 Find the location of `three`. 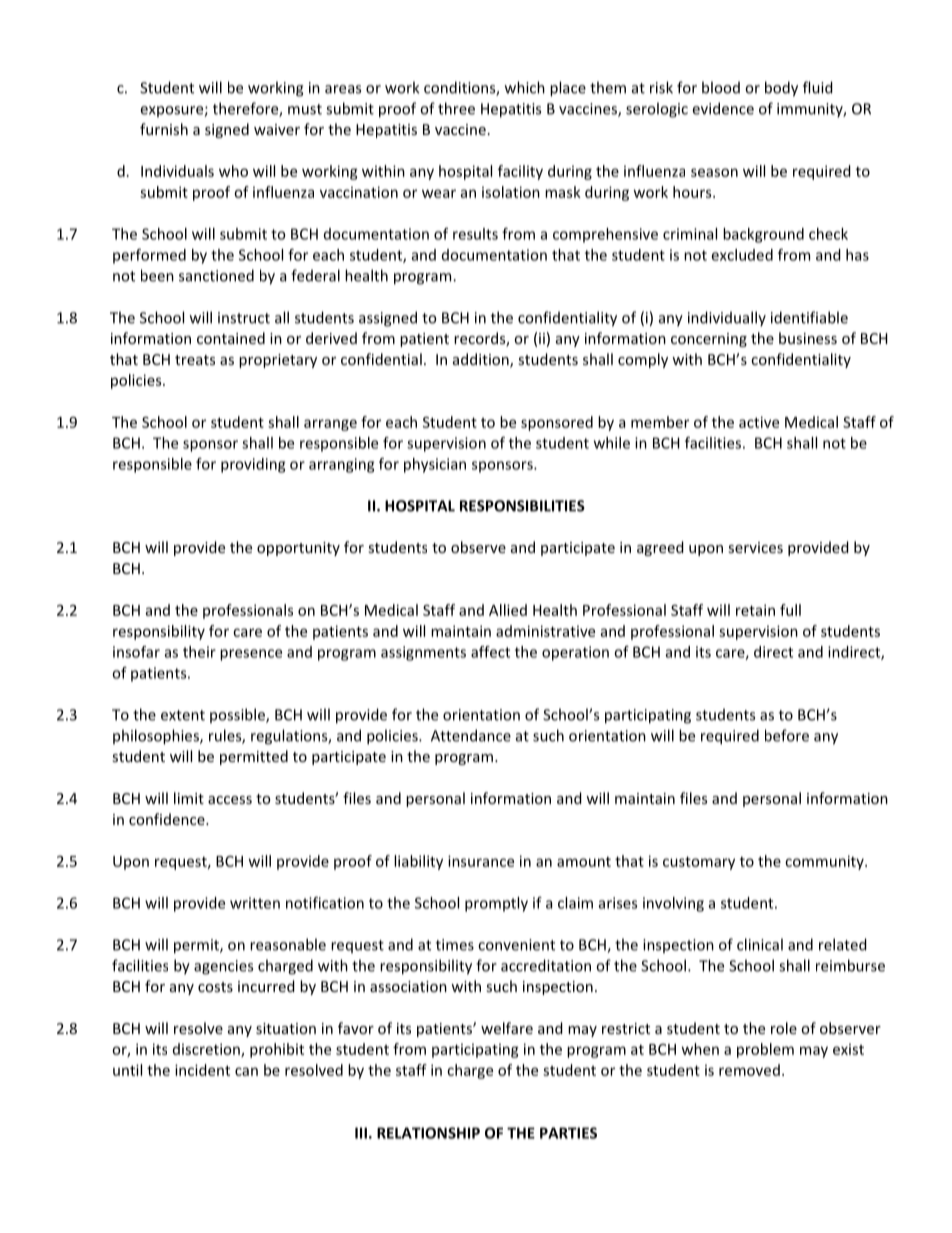

three is located at coordinates (456, 108).
